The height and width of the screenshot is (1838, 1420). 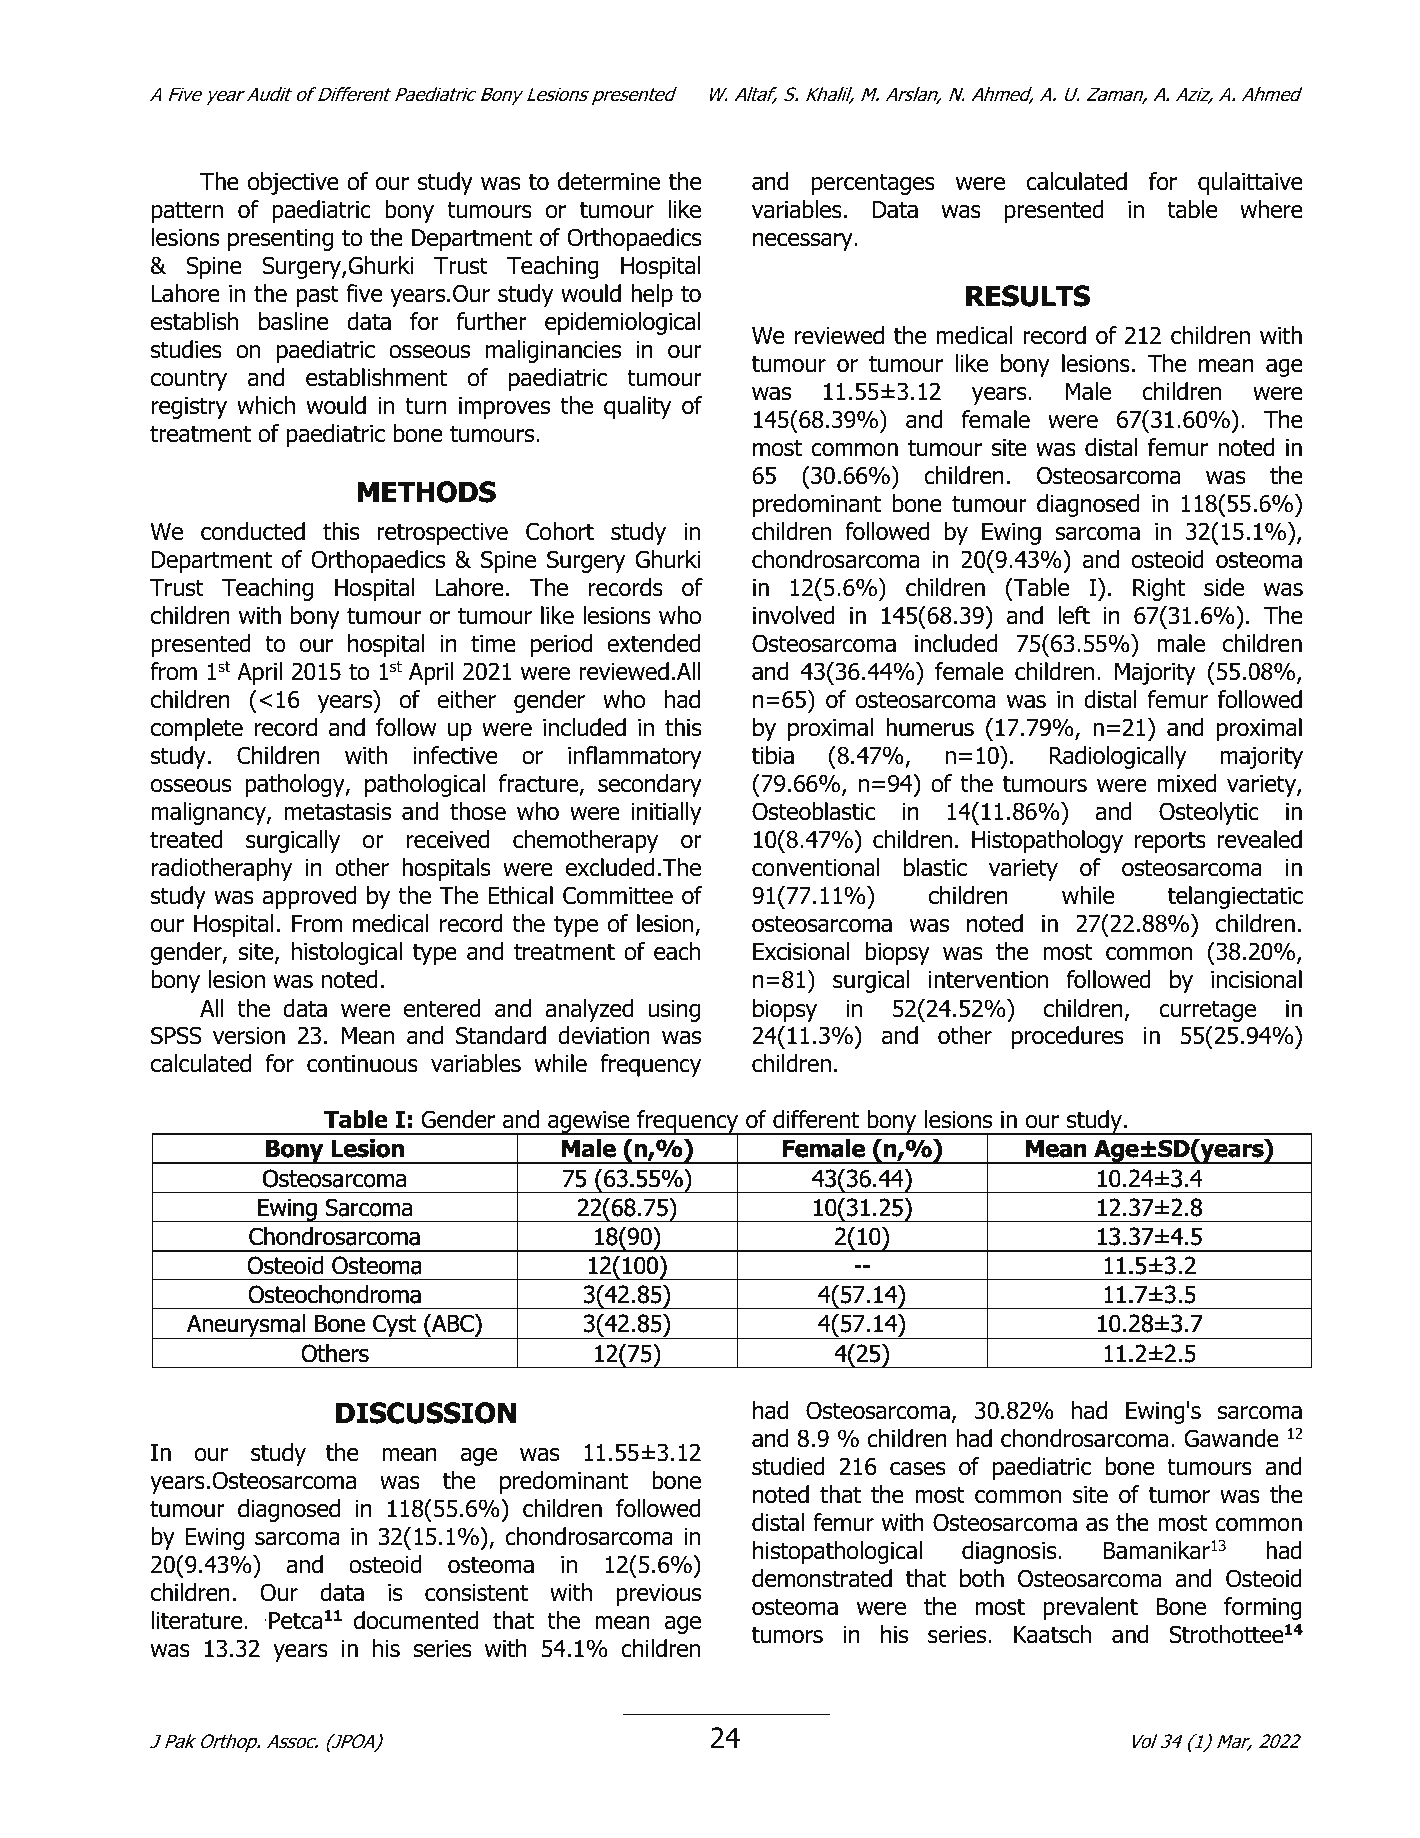 What do you see at coordinates (815, 867) in the screenshot?
I see `conventional` at bounding box center [815, 867].
